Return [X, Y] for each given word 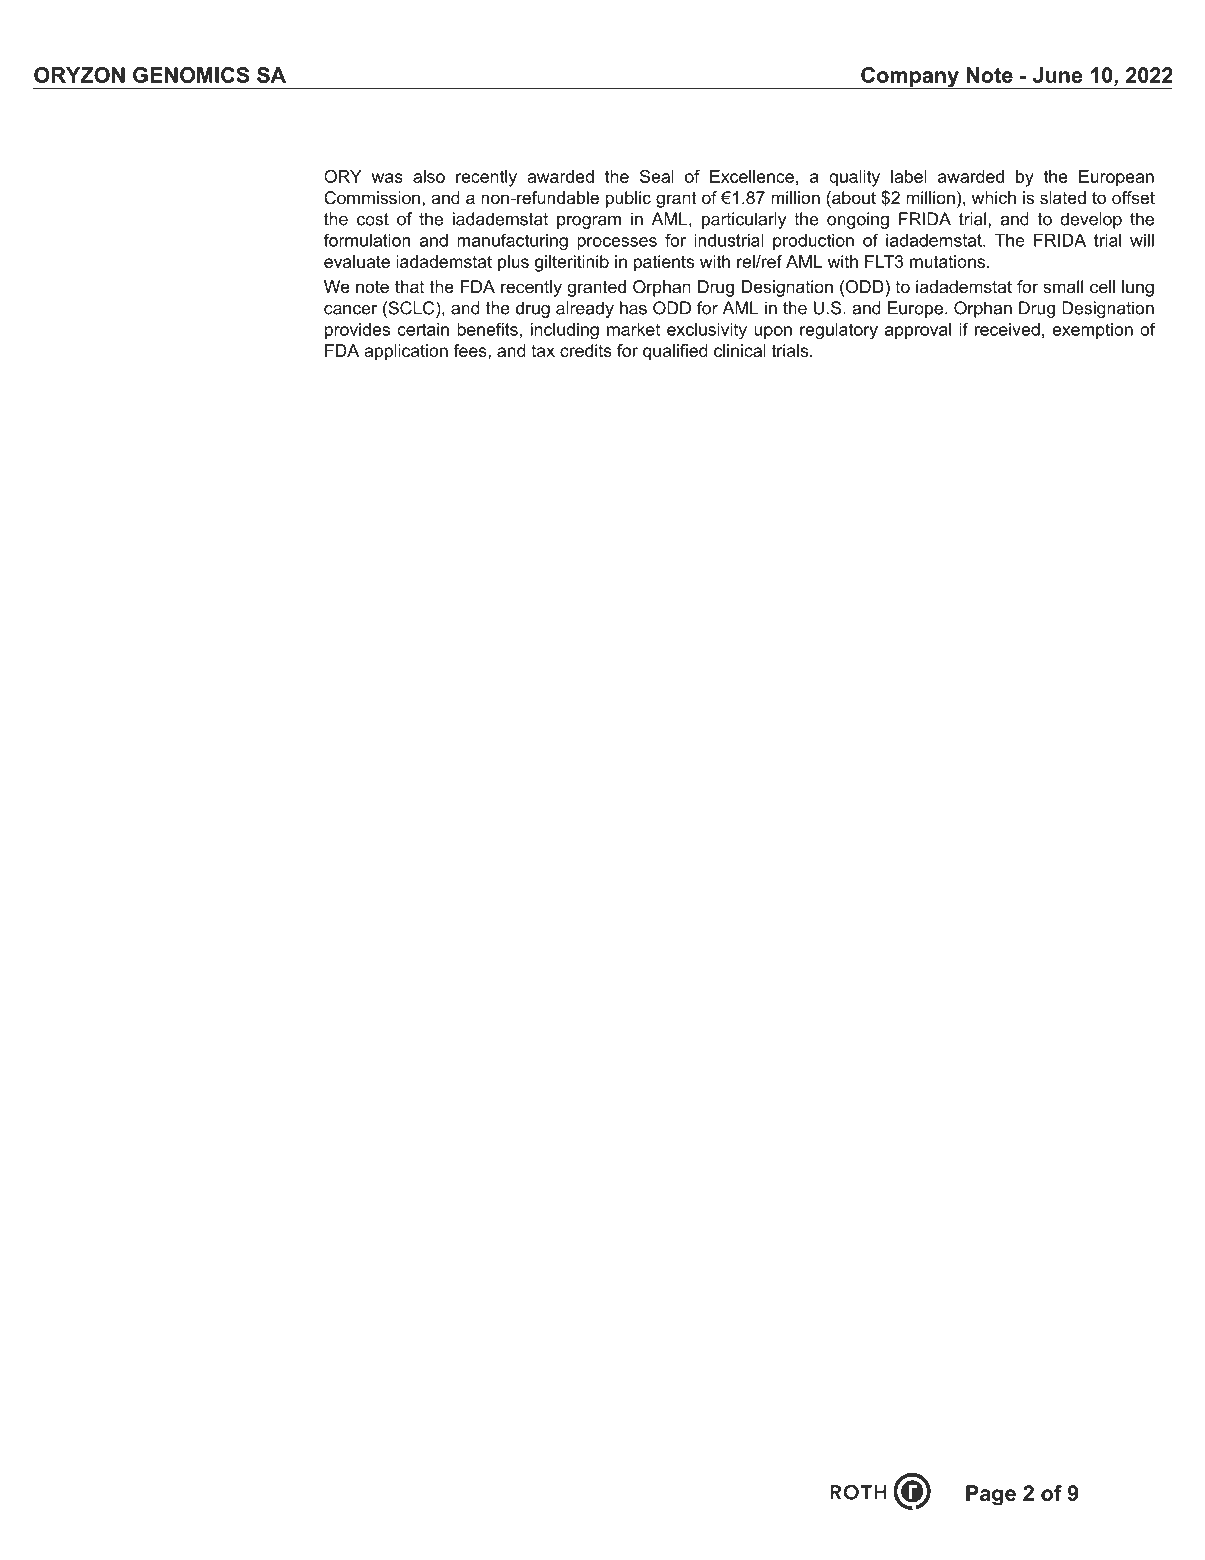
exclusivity [707, 331]
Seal [657, 176]
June [1058, 75]
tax [543, 351]
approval [918, 331]
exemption [1092, 331]
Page [991, 1495]
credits [586, 350]
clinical [740, 350]
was [387, 178]
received [1007, 329]
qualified [675, 352]
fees [471, 350]
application [406, 352]
